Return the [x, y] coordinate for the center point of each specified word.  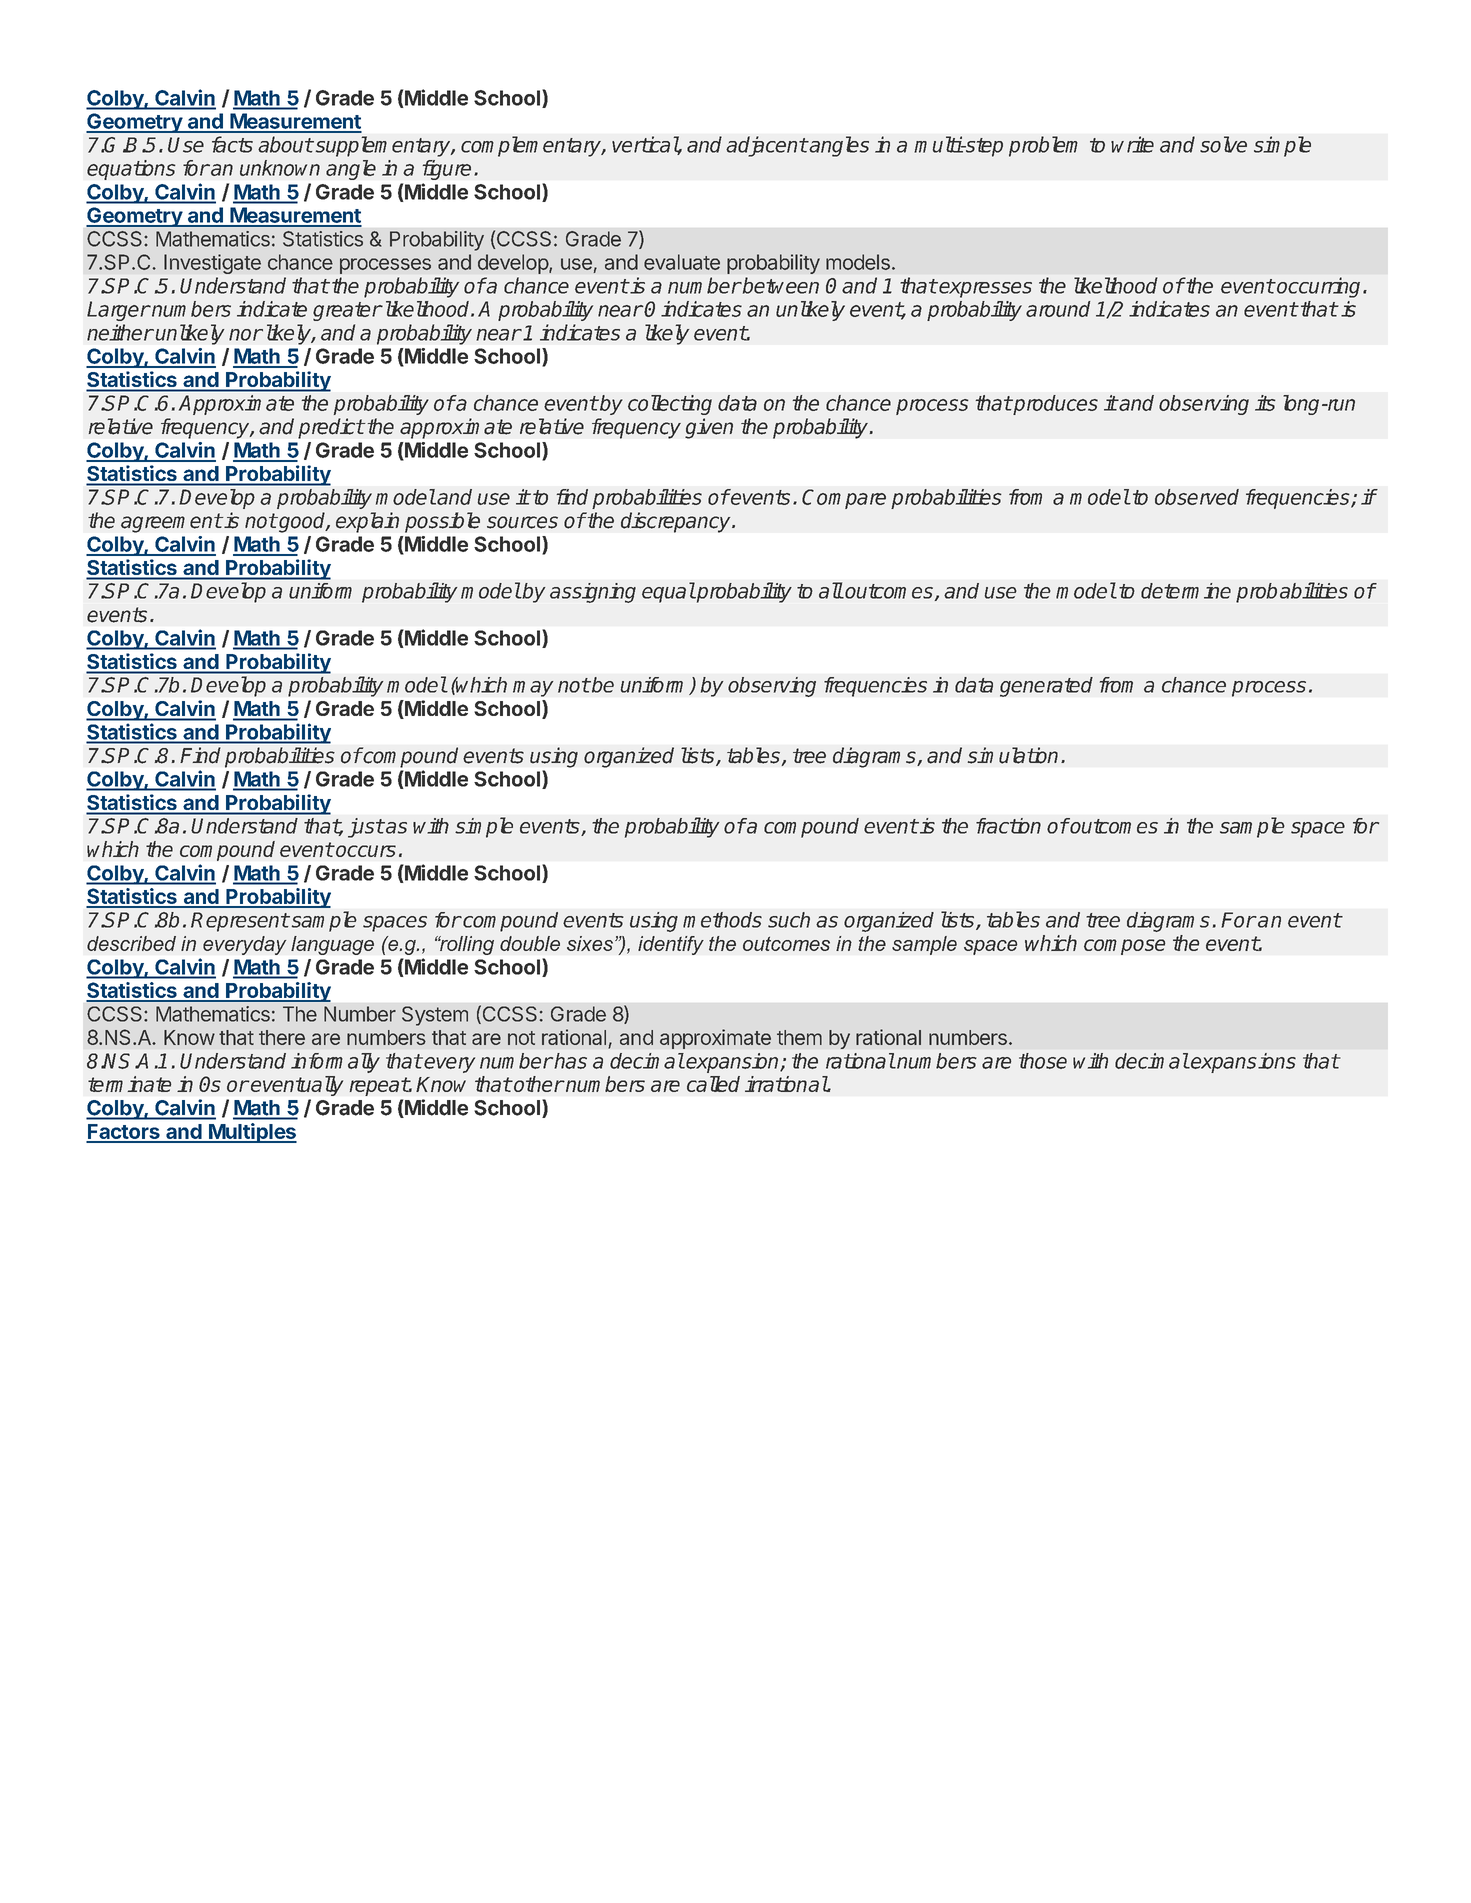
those [1043, 1061]
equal [668, 592]
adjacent [766, 146]
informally [335, 1063]
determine [1186, 591]
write [1132, 144]
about [285, 144]
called [713, 1084]
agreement [171, 523]
